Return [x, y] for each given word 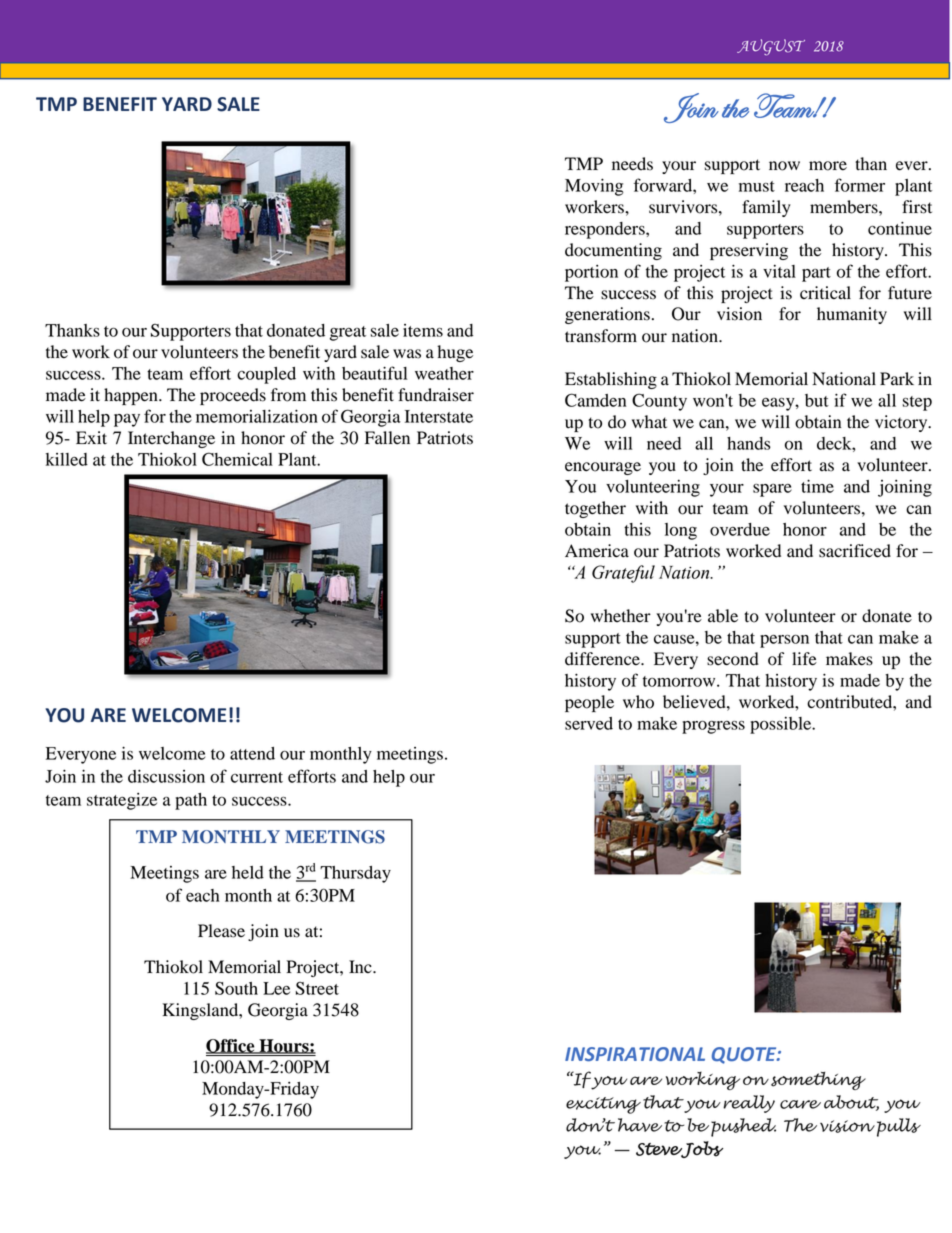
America [597, 551]
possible [782, 725]
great [348, 333]
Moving [594, 187]
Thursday [355, 874]
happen [132, 396]
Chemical [237, 459]
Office [231, 1046]
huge [455, 353]
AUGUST [771, 47]
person [784, 641]
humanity [852, 315]
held [248, 872]
